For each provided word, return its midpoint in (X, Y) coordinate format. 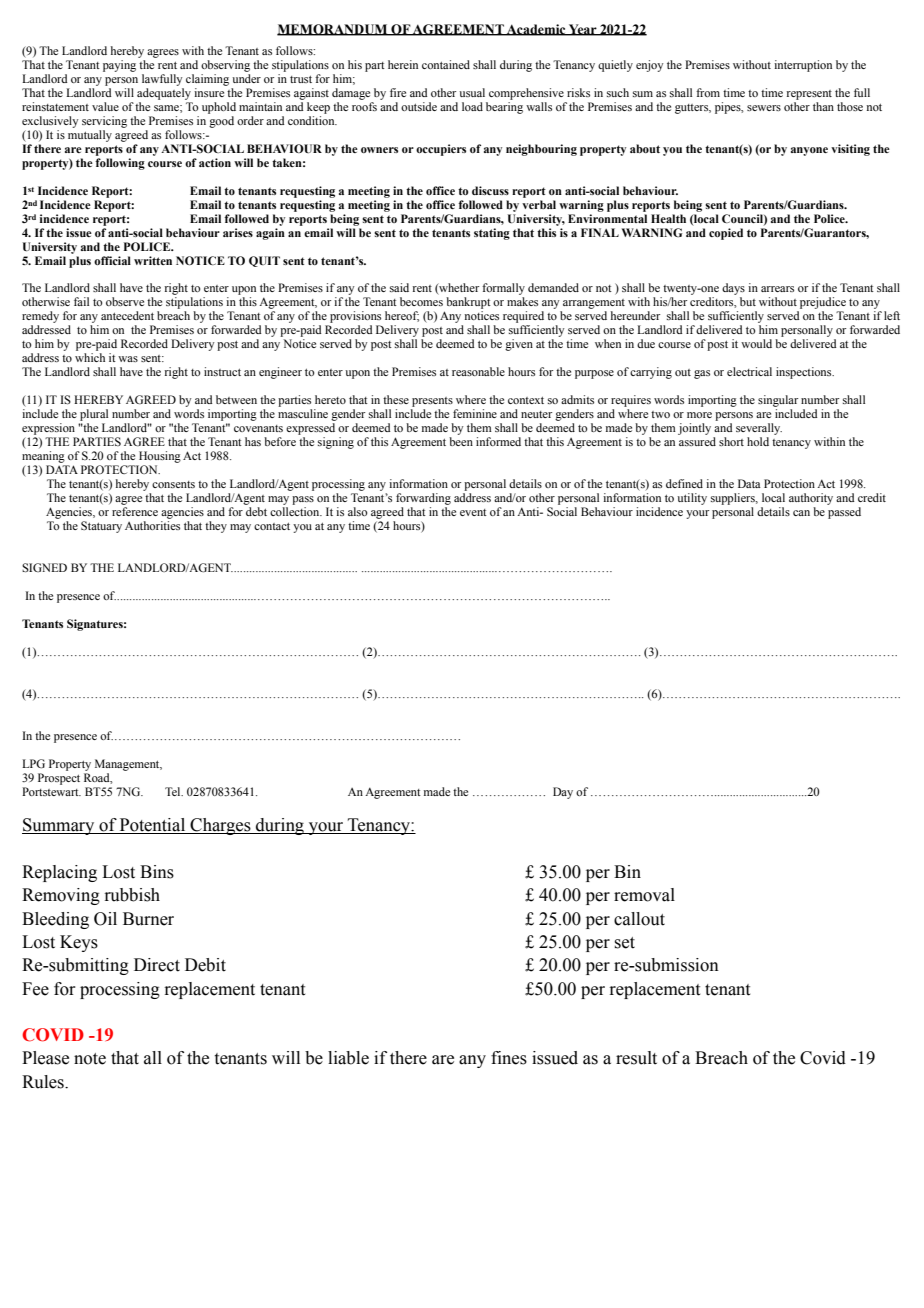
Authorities (152, 525)
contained (446, 64)
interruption (803, 66)
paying (119, 66)
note (90, 1059)
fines (509, 1058)
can (801, 513)
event (473, 512)
